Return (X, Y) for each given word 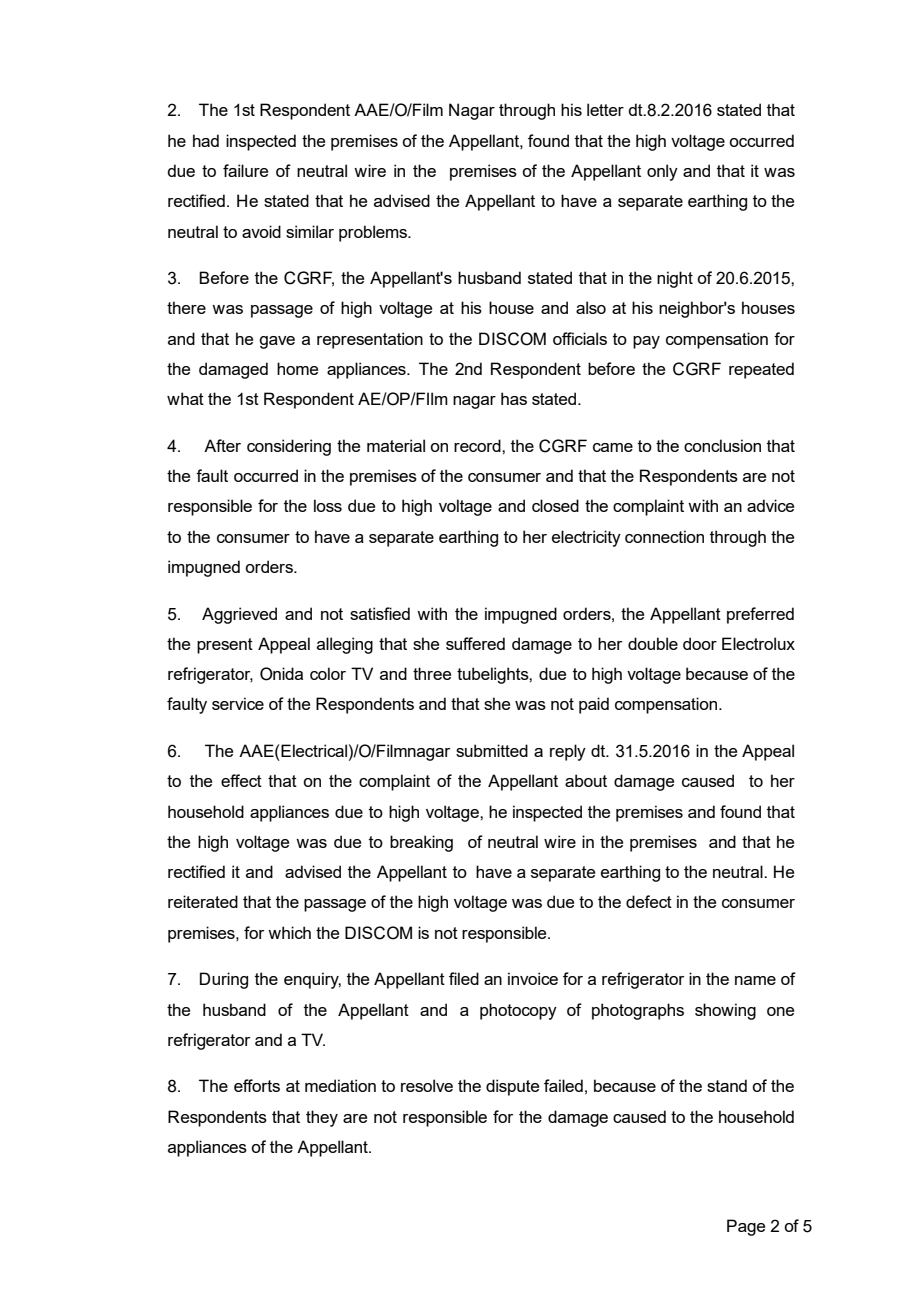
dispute (512, 1087)
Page (746, 1227)
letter (605, 109)
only (662, 172)
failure (245, 170)
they (322, 1118)
